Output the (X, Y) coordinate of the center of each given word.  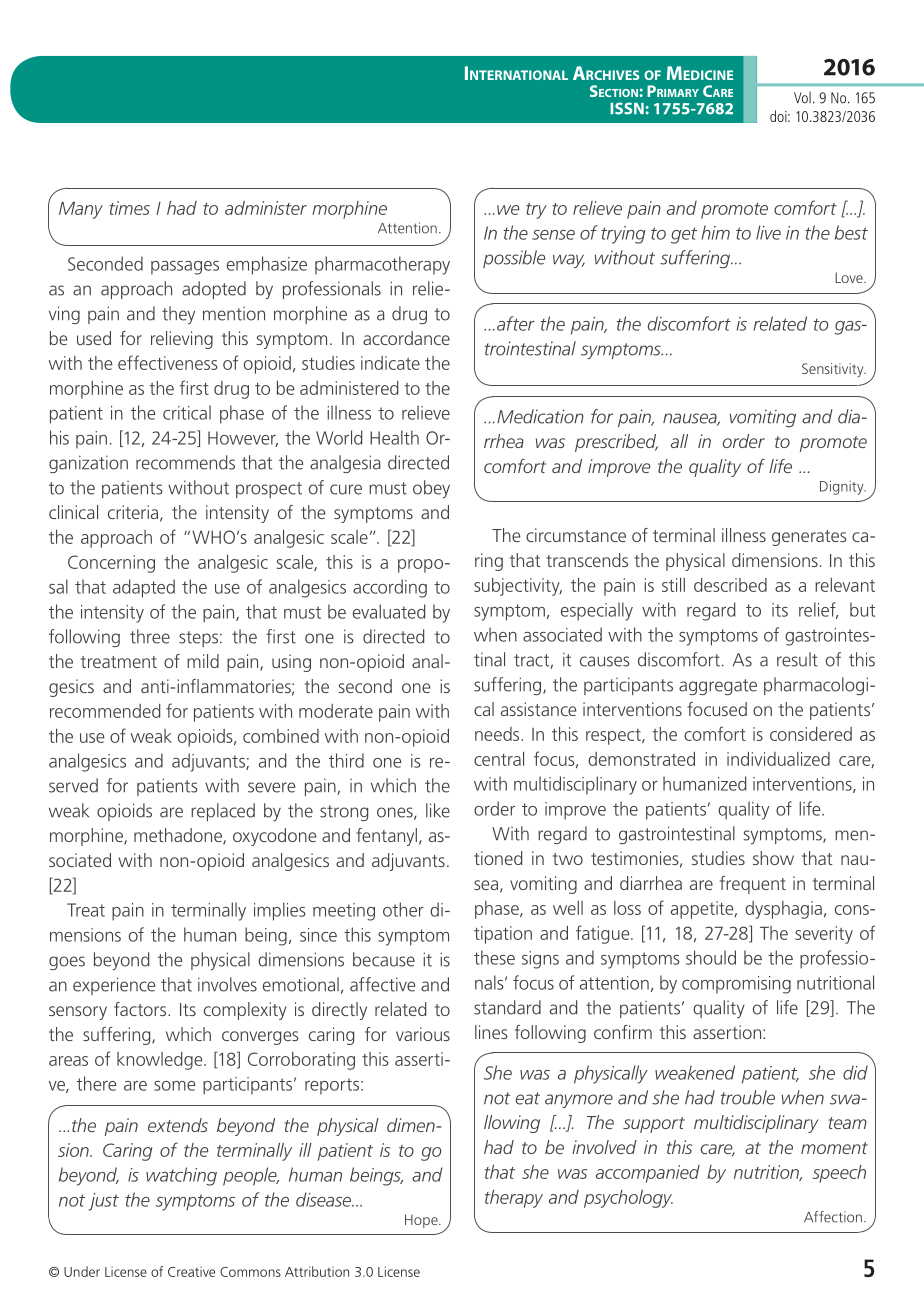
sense (553, 235)
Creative (191, 1271)
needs (498, 734)
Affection (833, 1217)
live (768, 232)
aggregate (718, 687)
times (129, 208)
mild (203, 661)
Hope (422, 1221)
